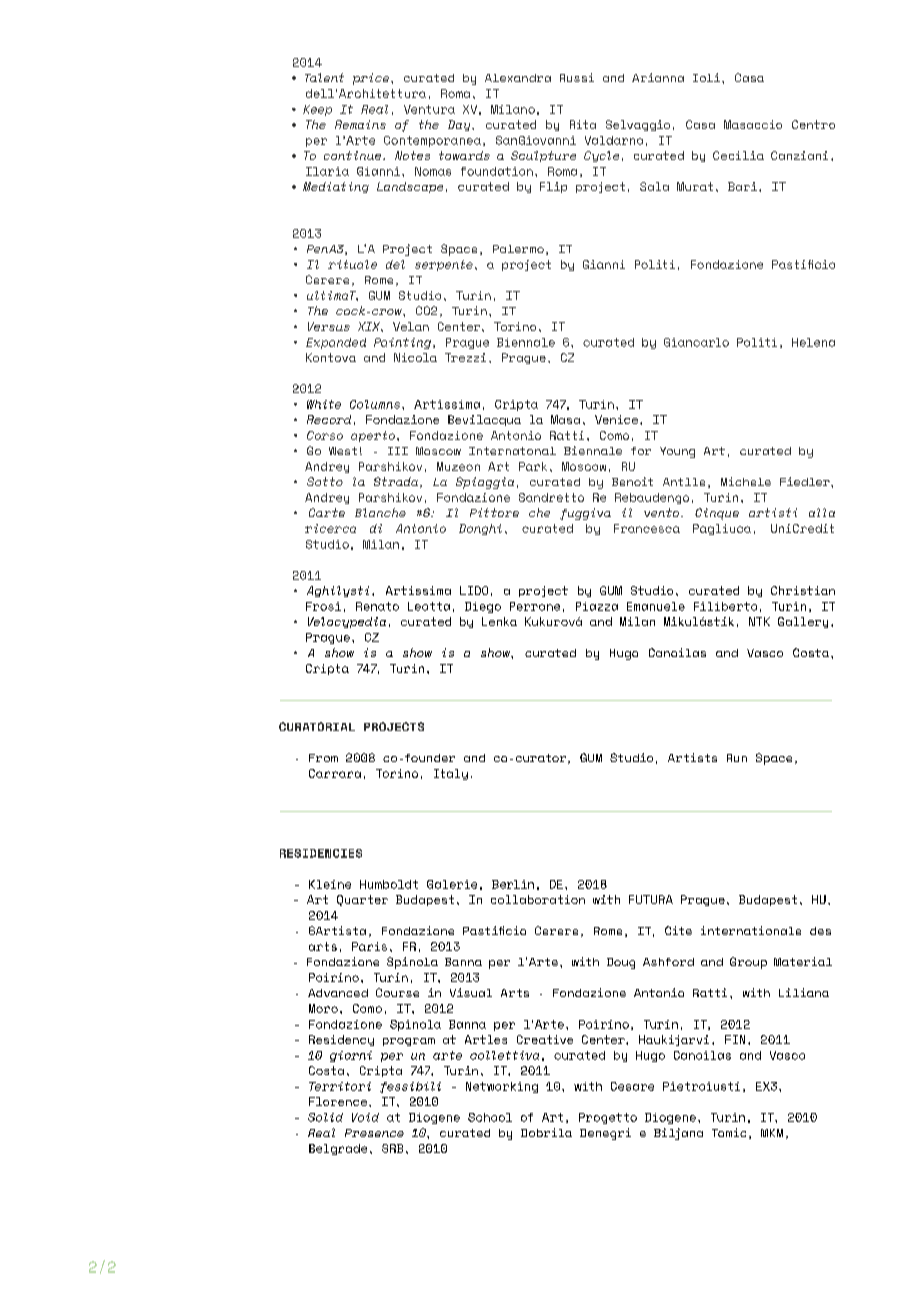  I want to click on Void, so click(365, 1117).
